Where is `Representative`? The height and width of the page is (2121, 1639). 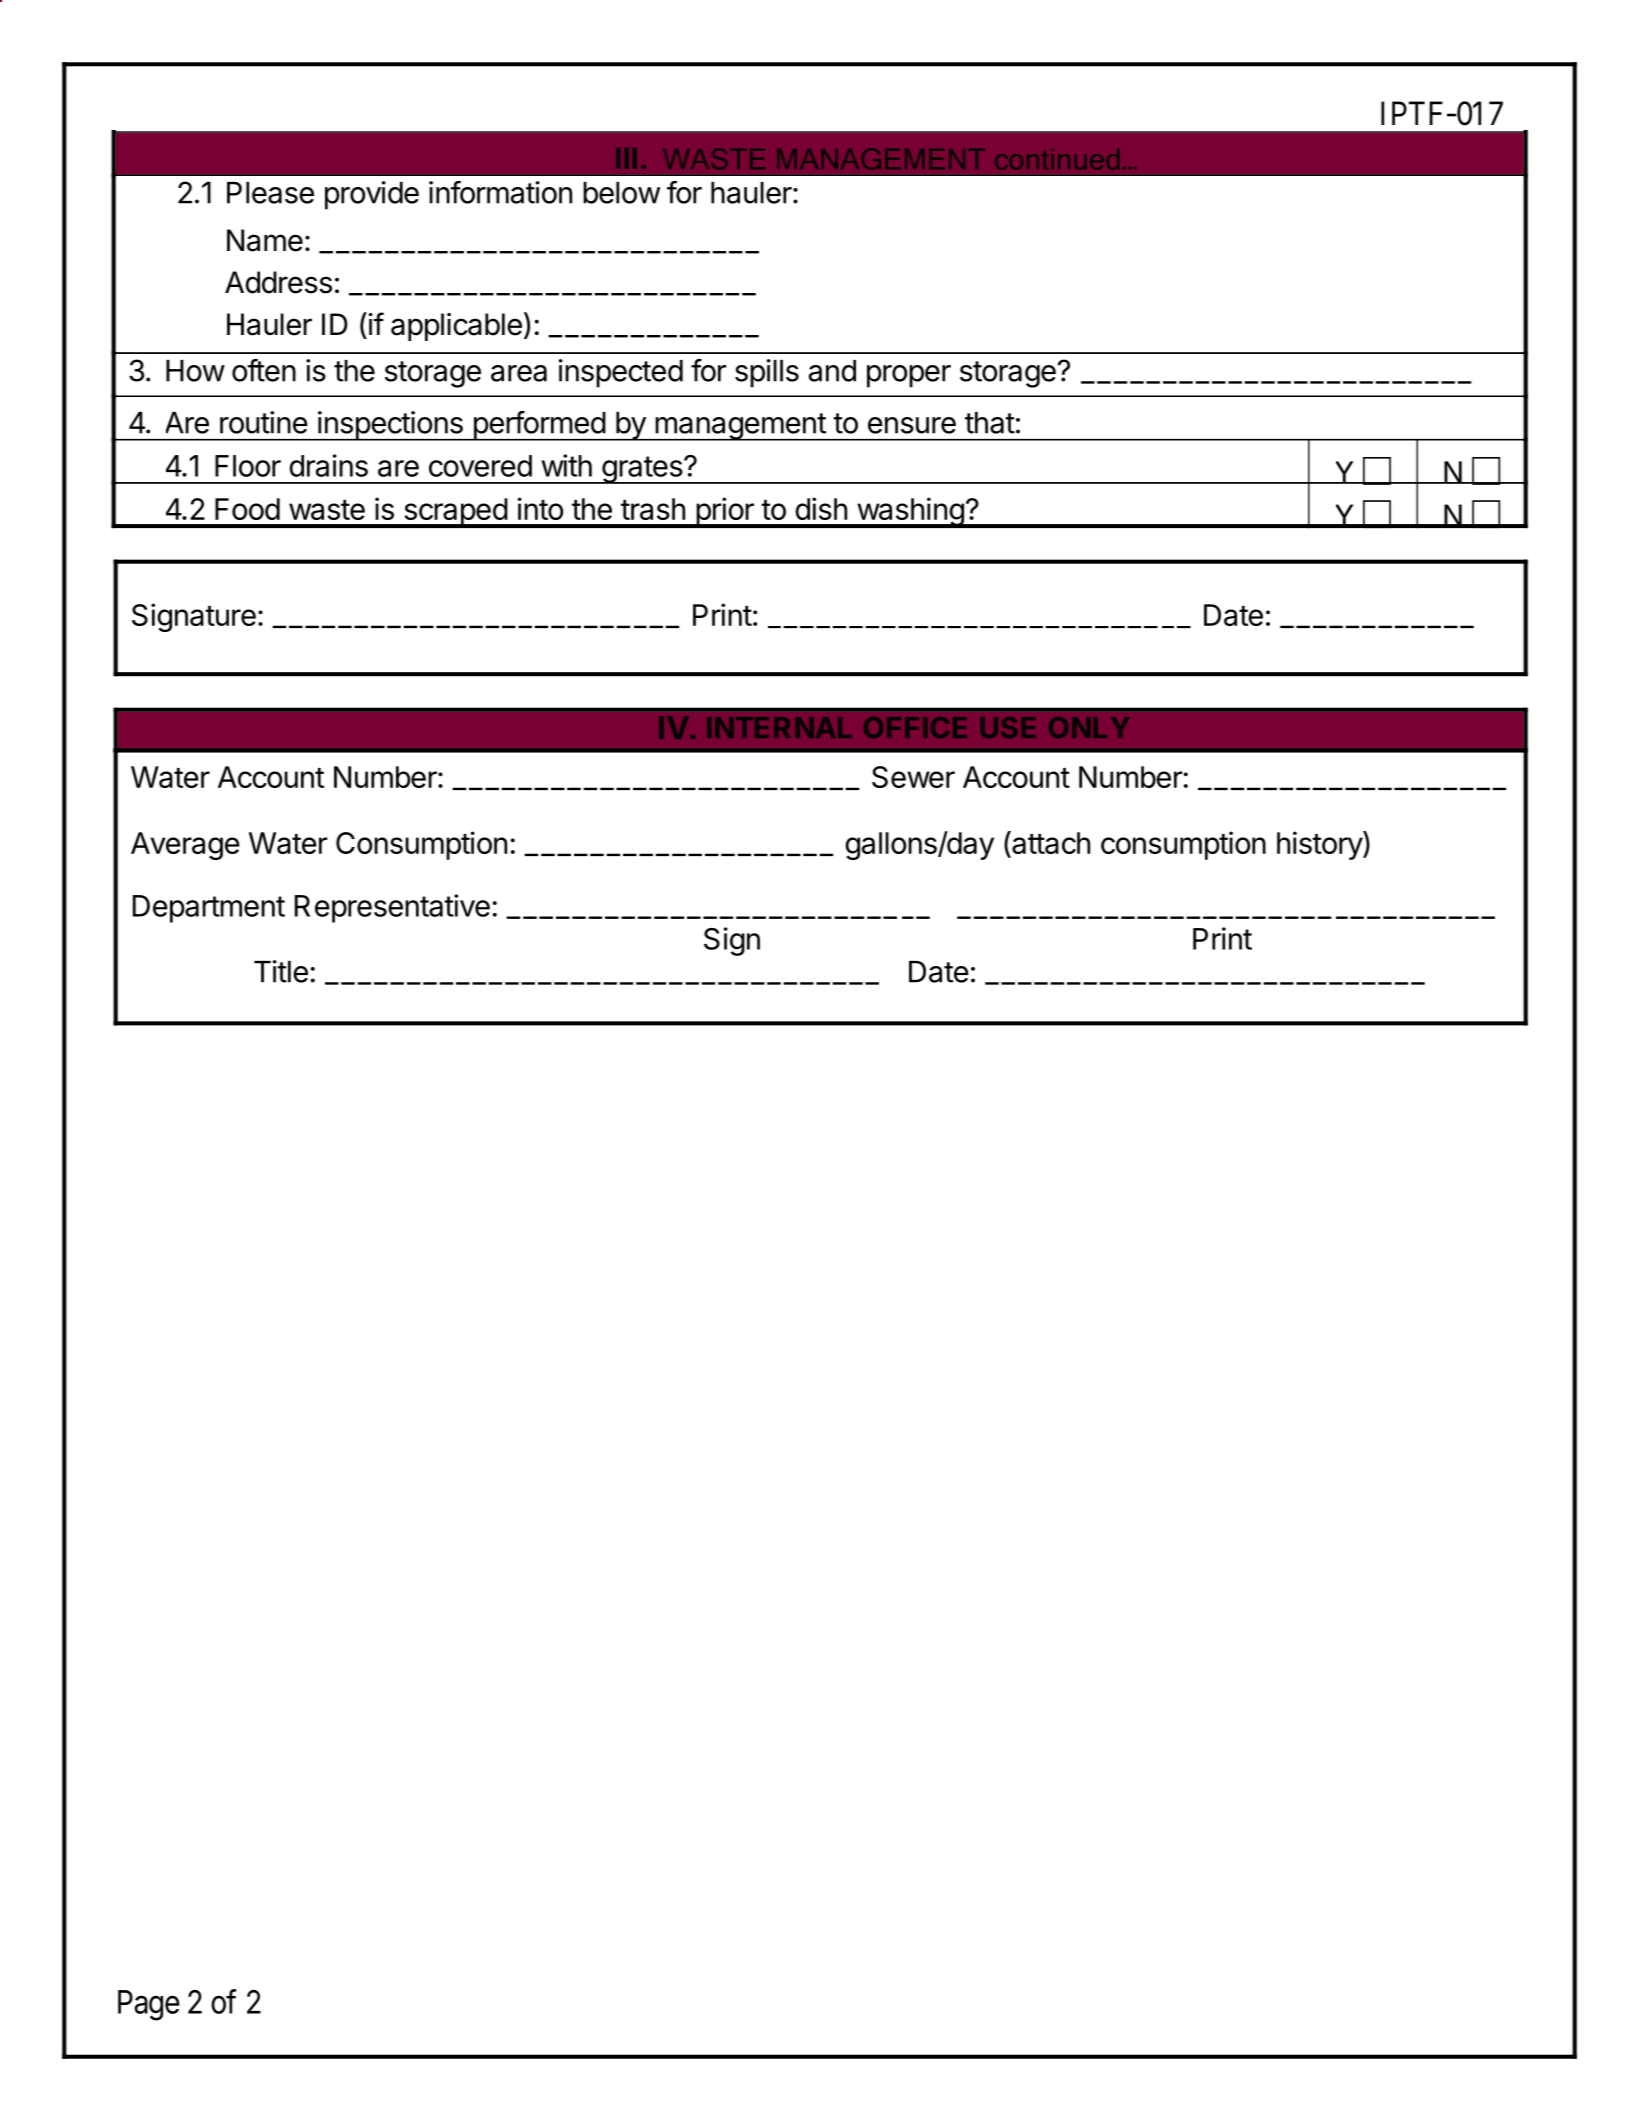 Representative is located at coordinates (392, 908).
